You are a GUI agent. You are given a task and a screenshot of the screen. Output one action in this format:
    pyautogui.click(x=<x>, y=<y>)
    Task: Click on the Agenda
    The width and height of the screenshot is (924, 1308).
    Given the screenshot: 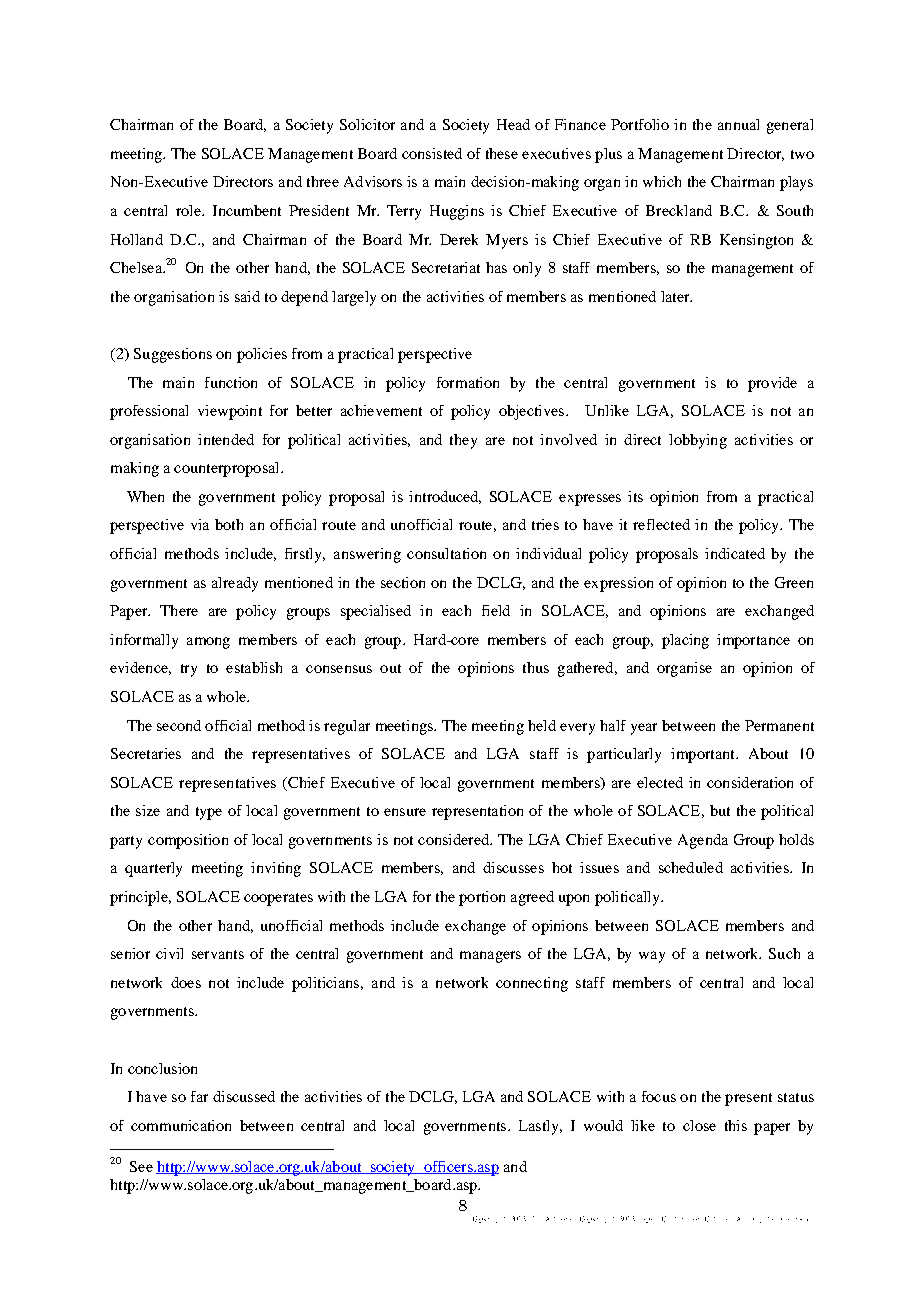 What is the action you would take?
    pyautogui.click(x=703, y=841)
